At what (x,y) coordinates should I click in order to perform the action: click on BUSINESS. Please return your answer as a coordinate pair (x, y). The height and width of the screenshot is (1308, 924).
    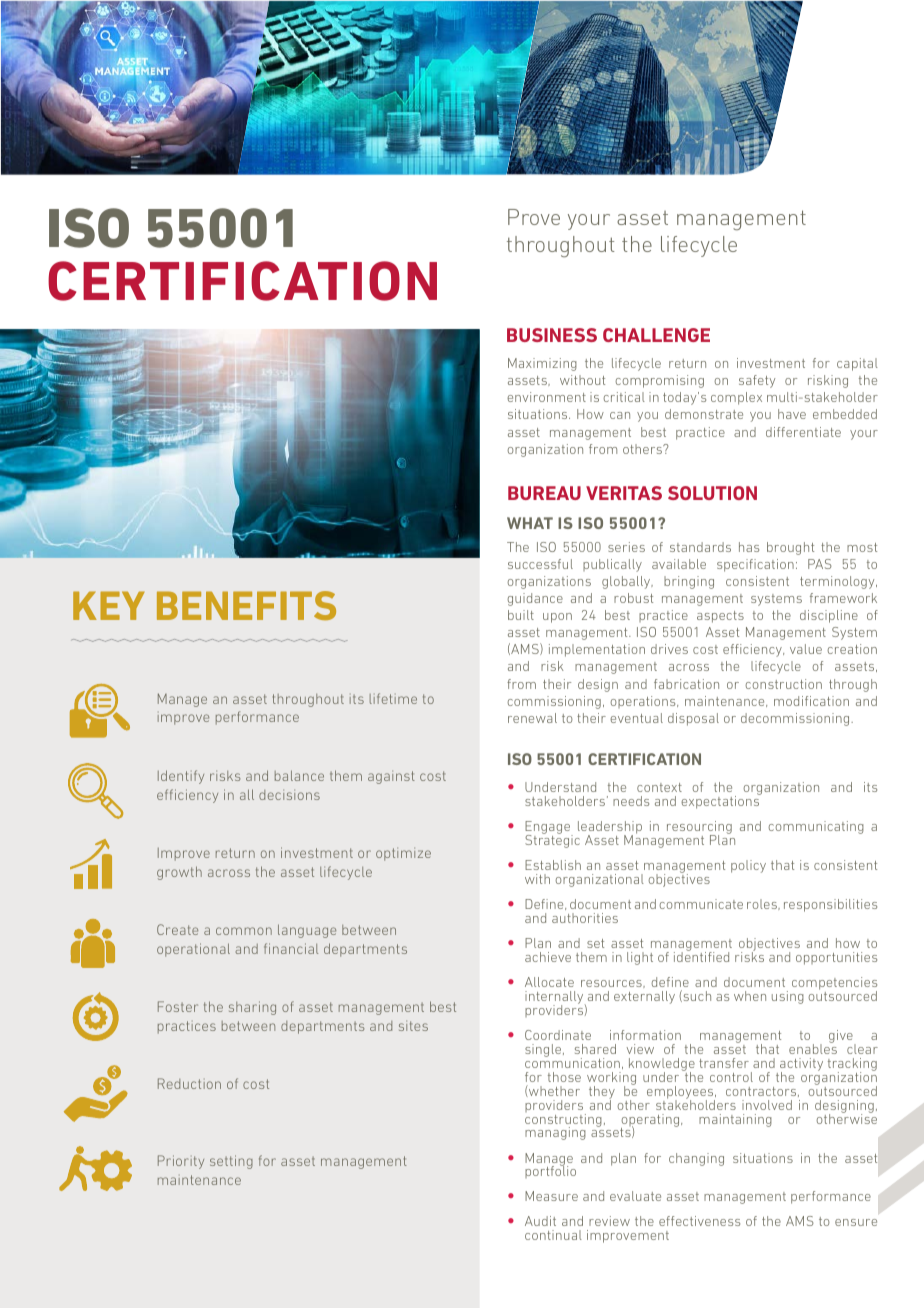
    Looking at the image, I should click on (552, 335).
